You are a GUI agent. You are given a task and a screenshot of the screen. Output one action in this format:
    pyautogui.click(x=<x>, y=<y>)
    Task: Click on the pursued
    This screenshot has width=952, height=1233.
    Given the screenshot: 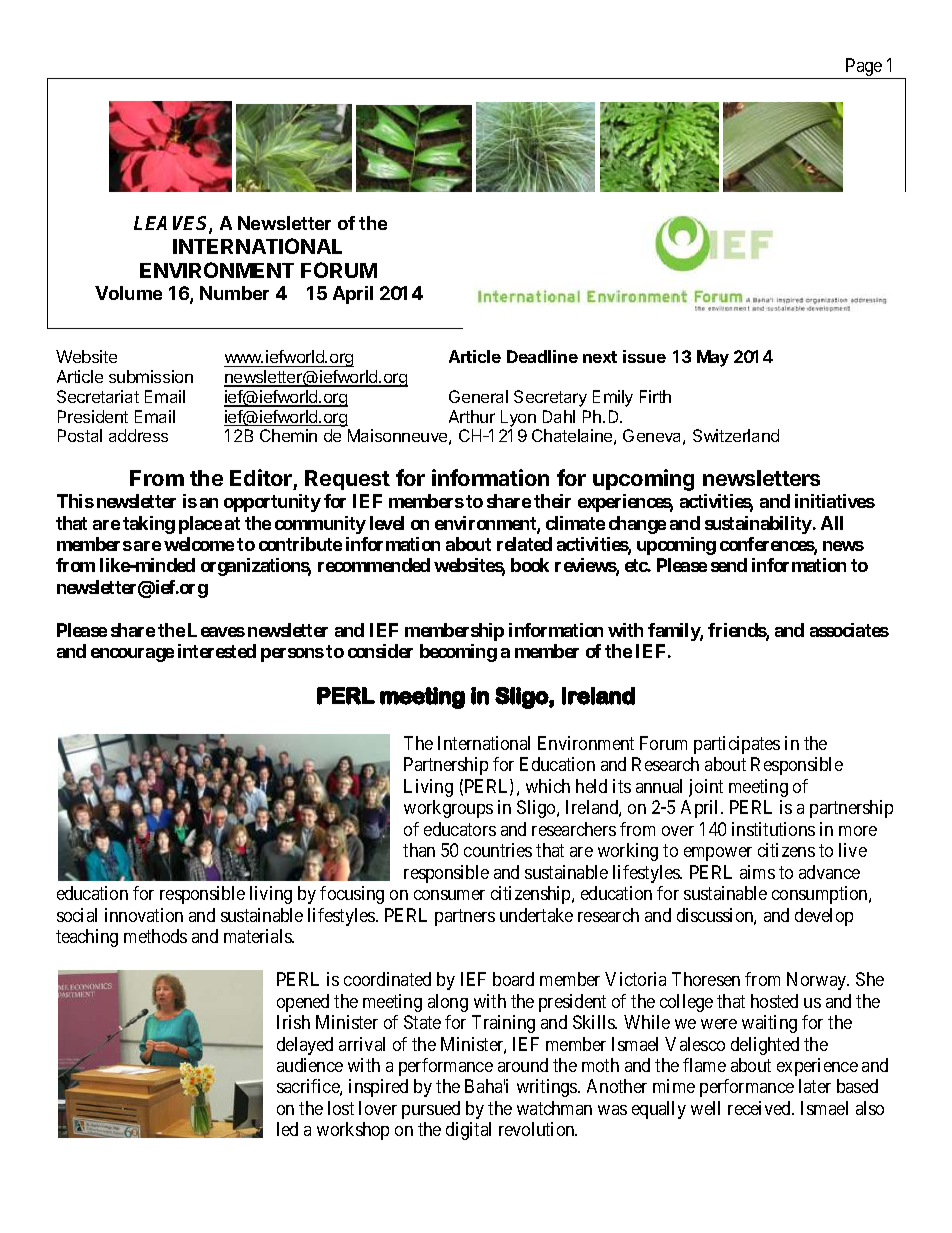 What is the action you would take?
    pyautogui.click(x=431, y=1110)
